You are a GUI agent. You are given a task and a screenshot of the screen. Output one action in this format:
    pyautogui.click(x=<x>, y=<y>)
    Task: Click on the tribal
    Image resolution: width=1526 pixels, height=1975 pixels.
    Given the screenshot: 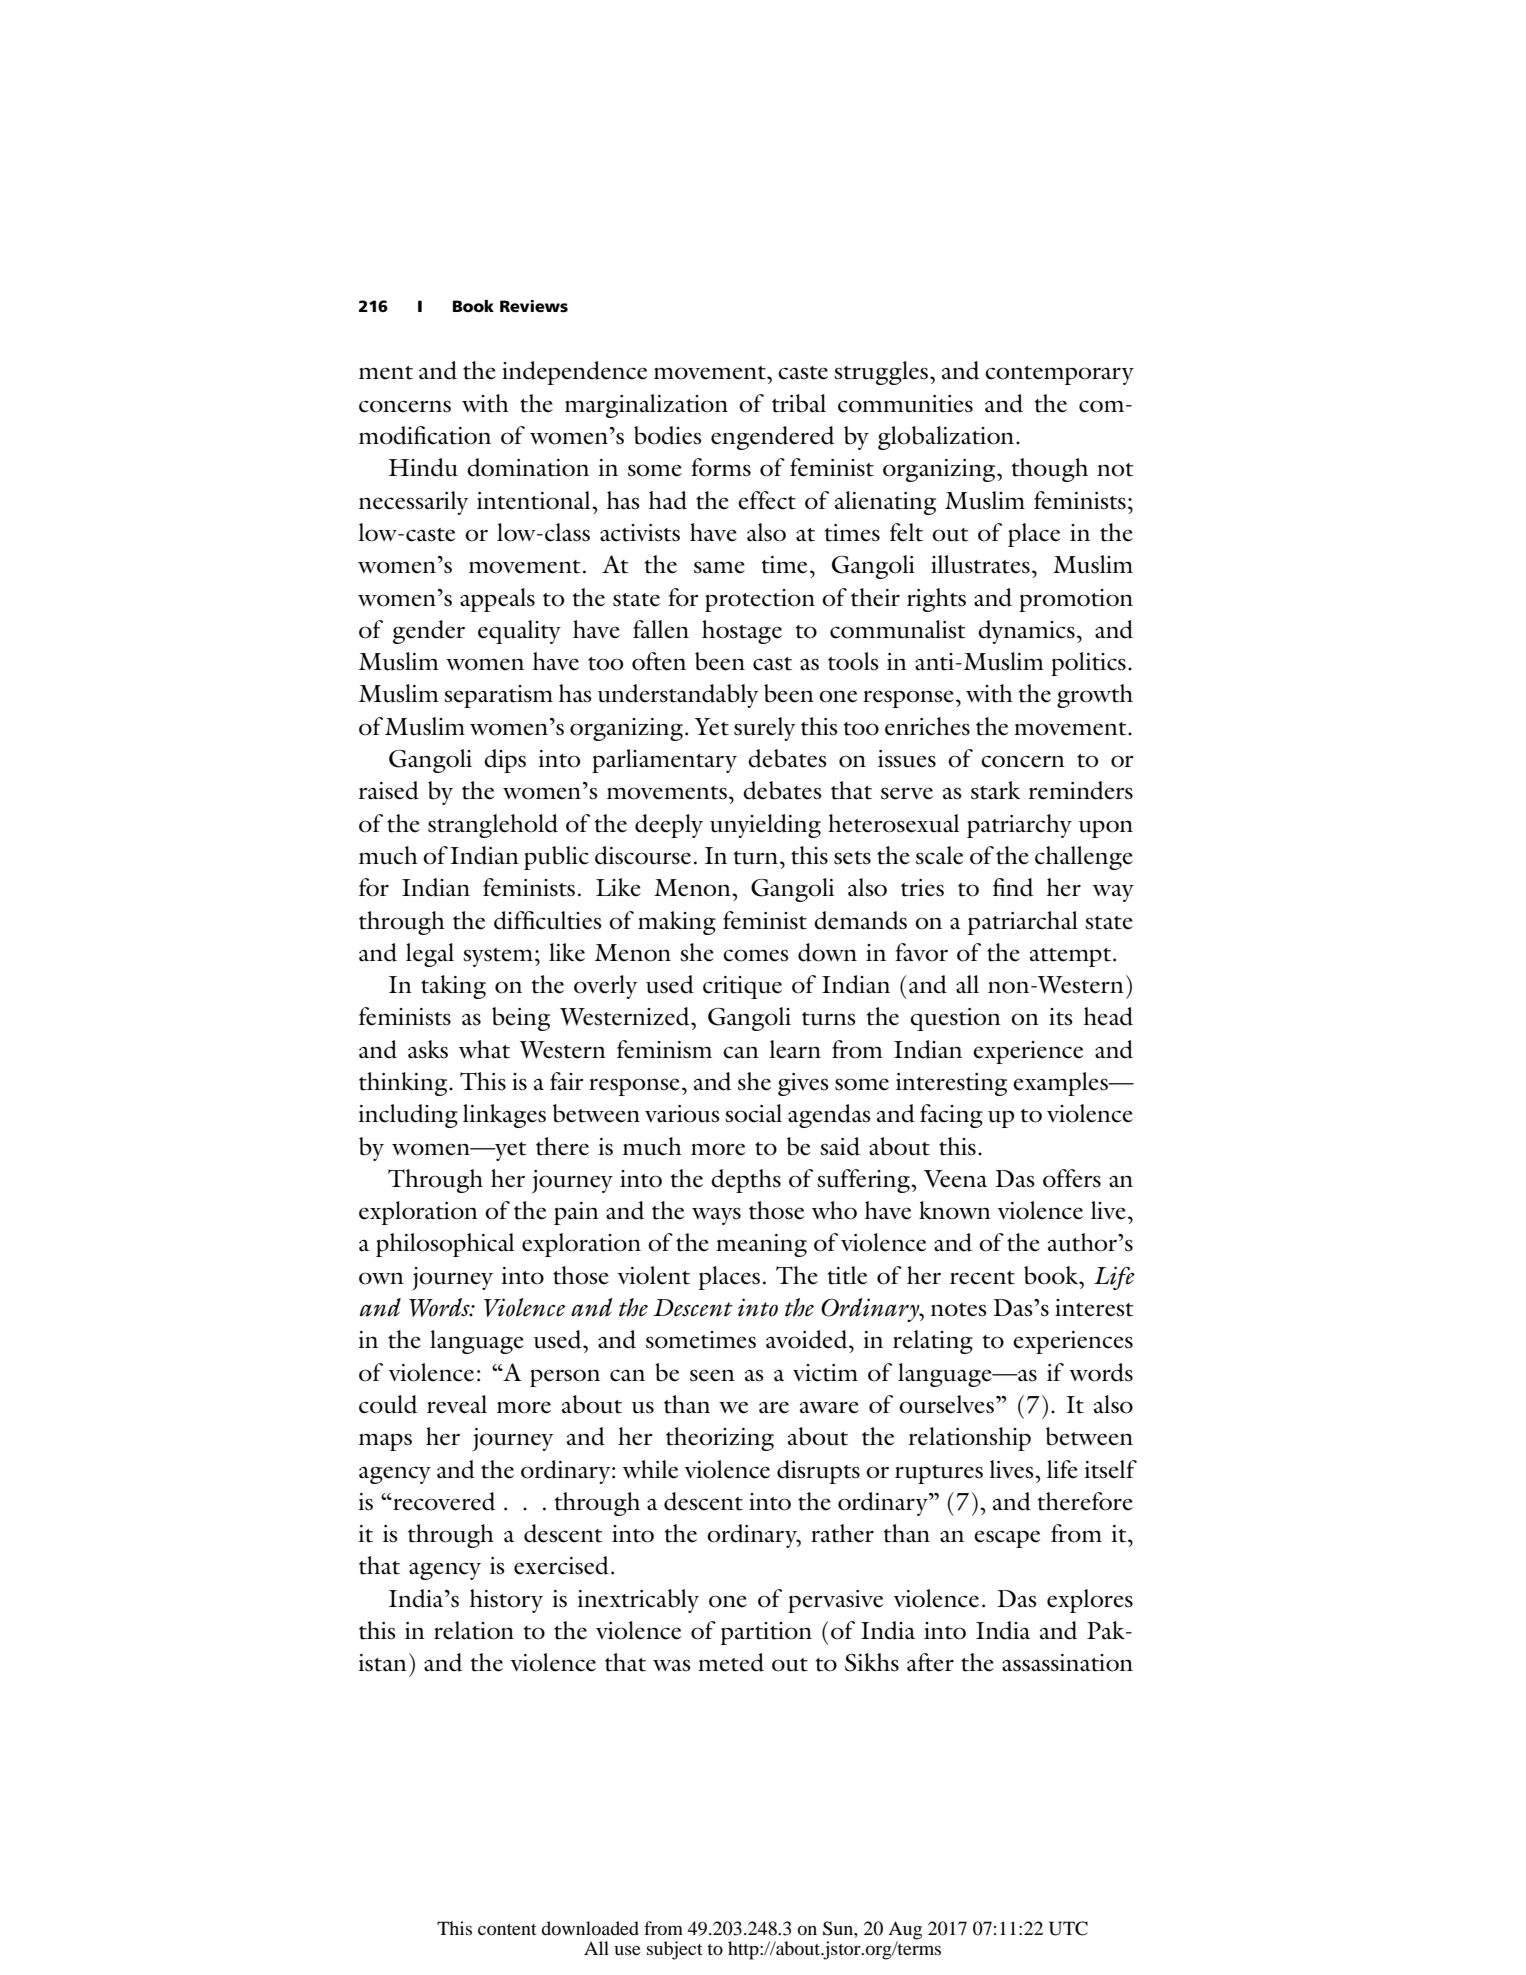 What is the action you would take?
    pyautogui.click(x=799, y=403)
